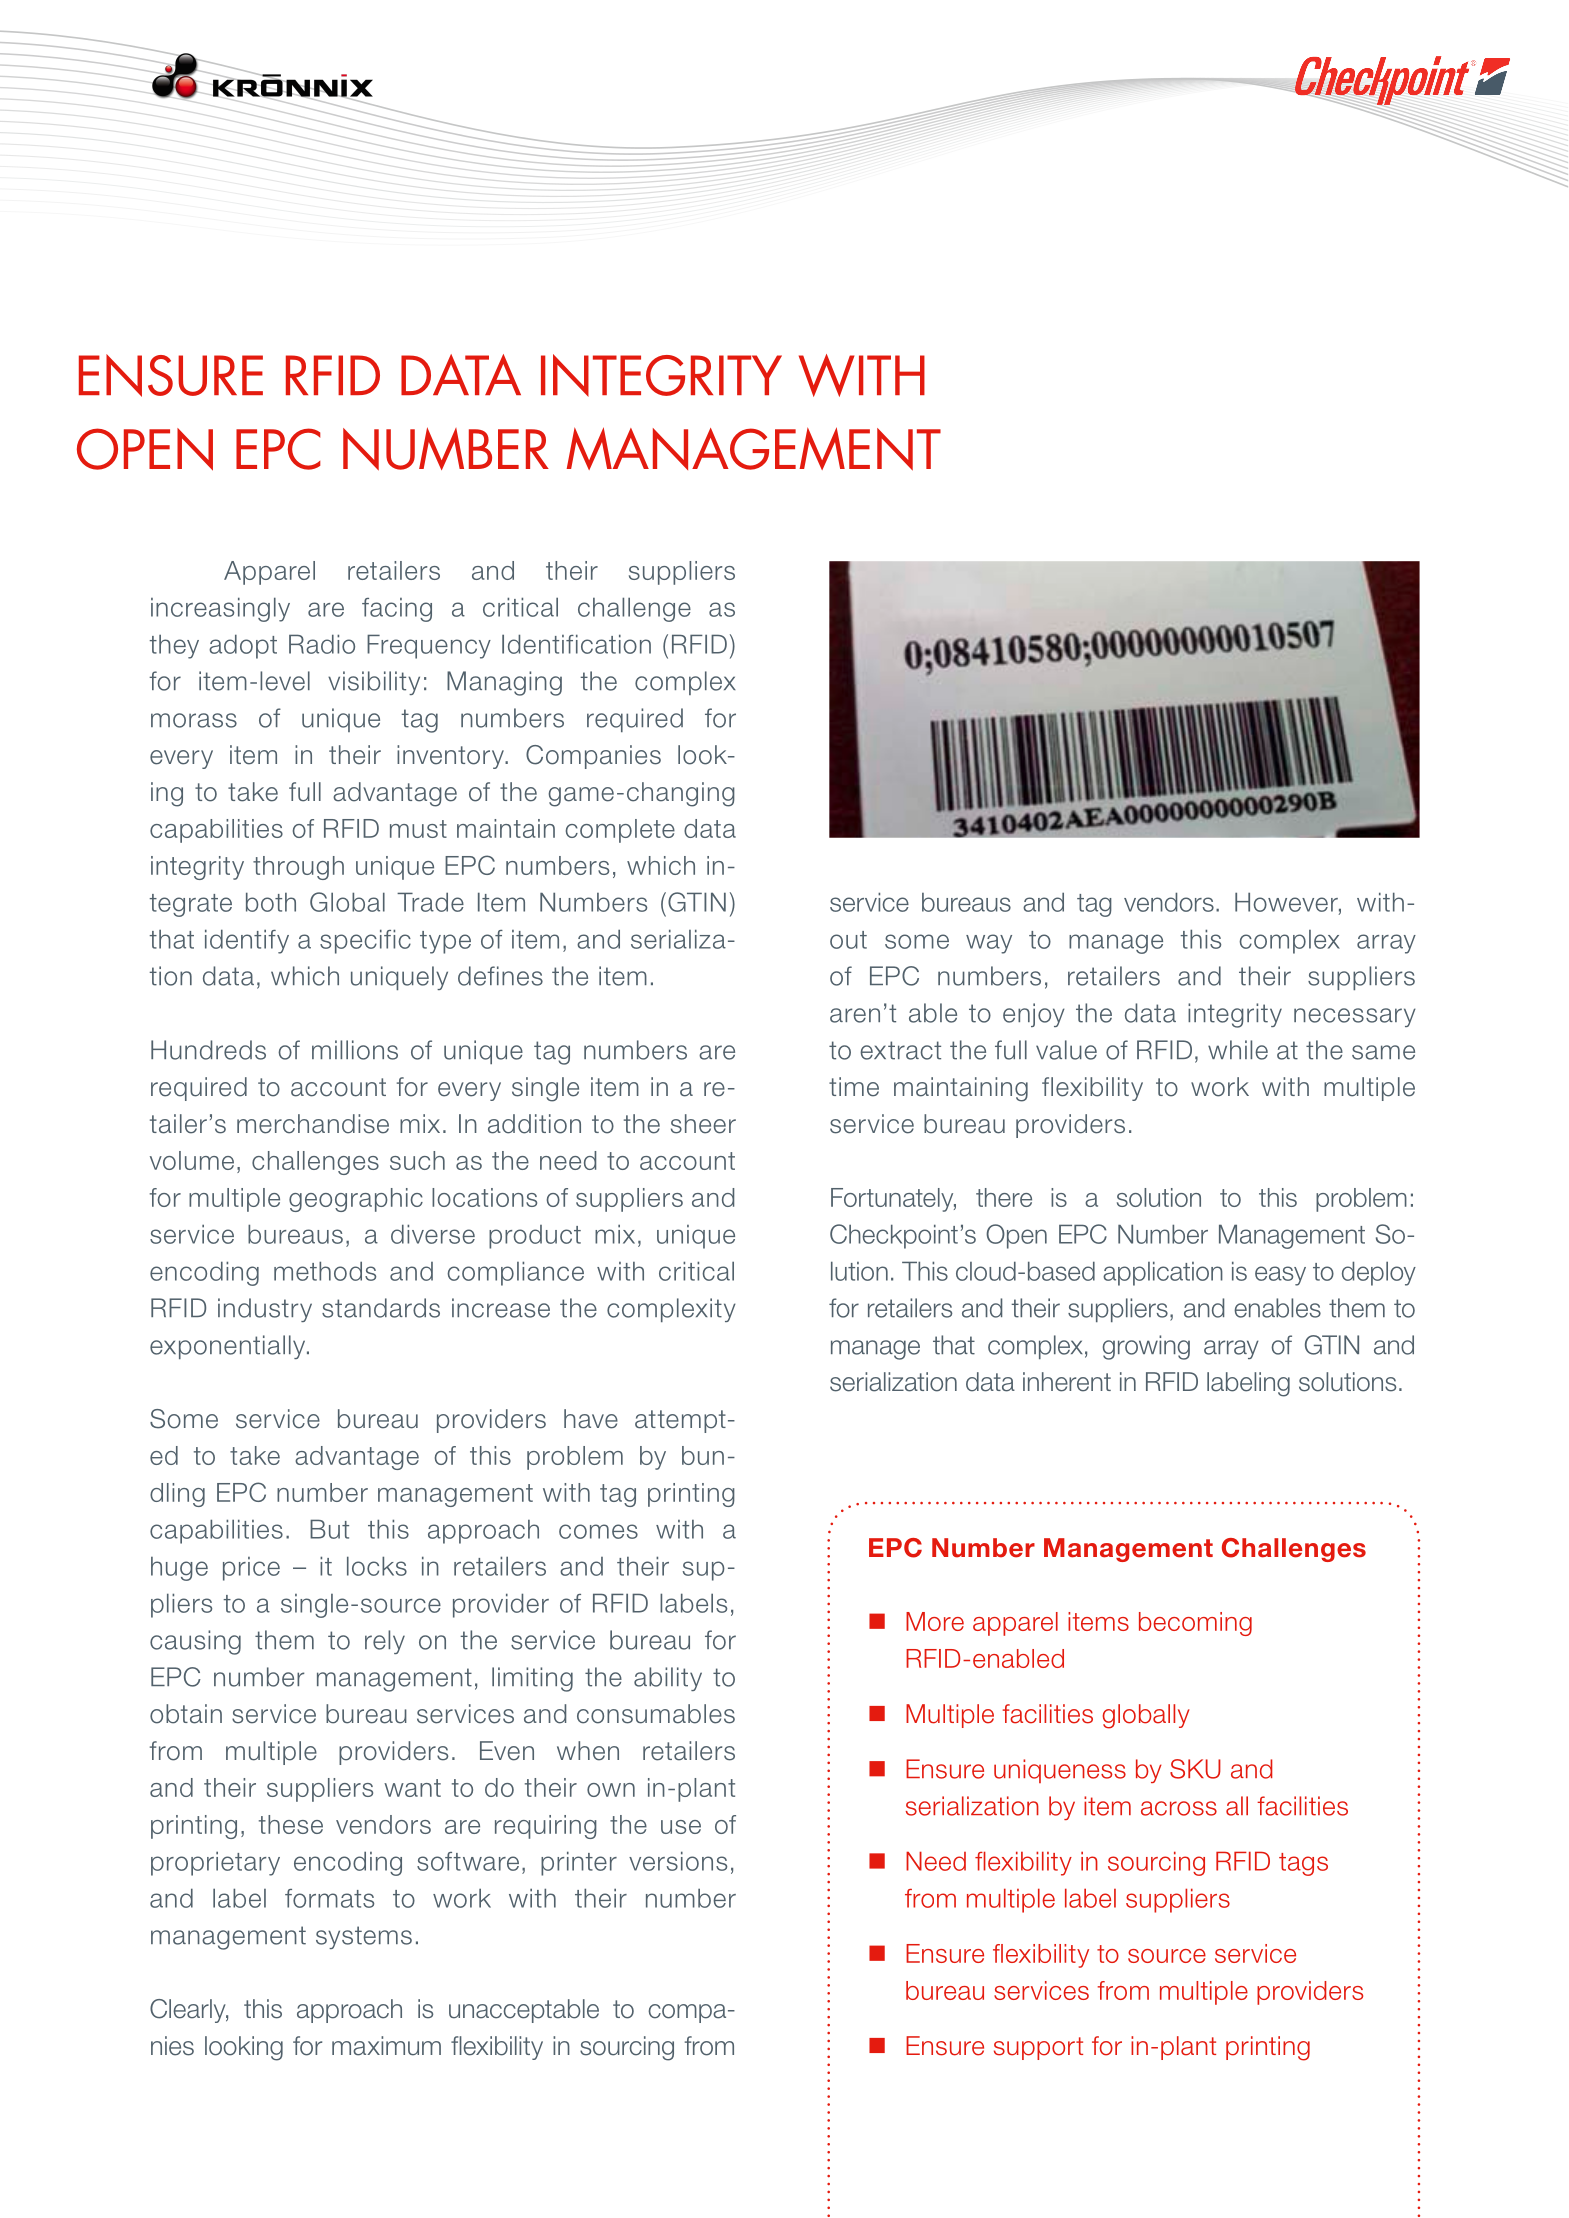  I want to click on Radio, so click(322, 644).
